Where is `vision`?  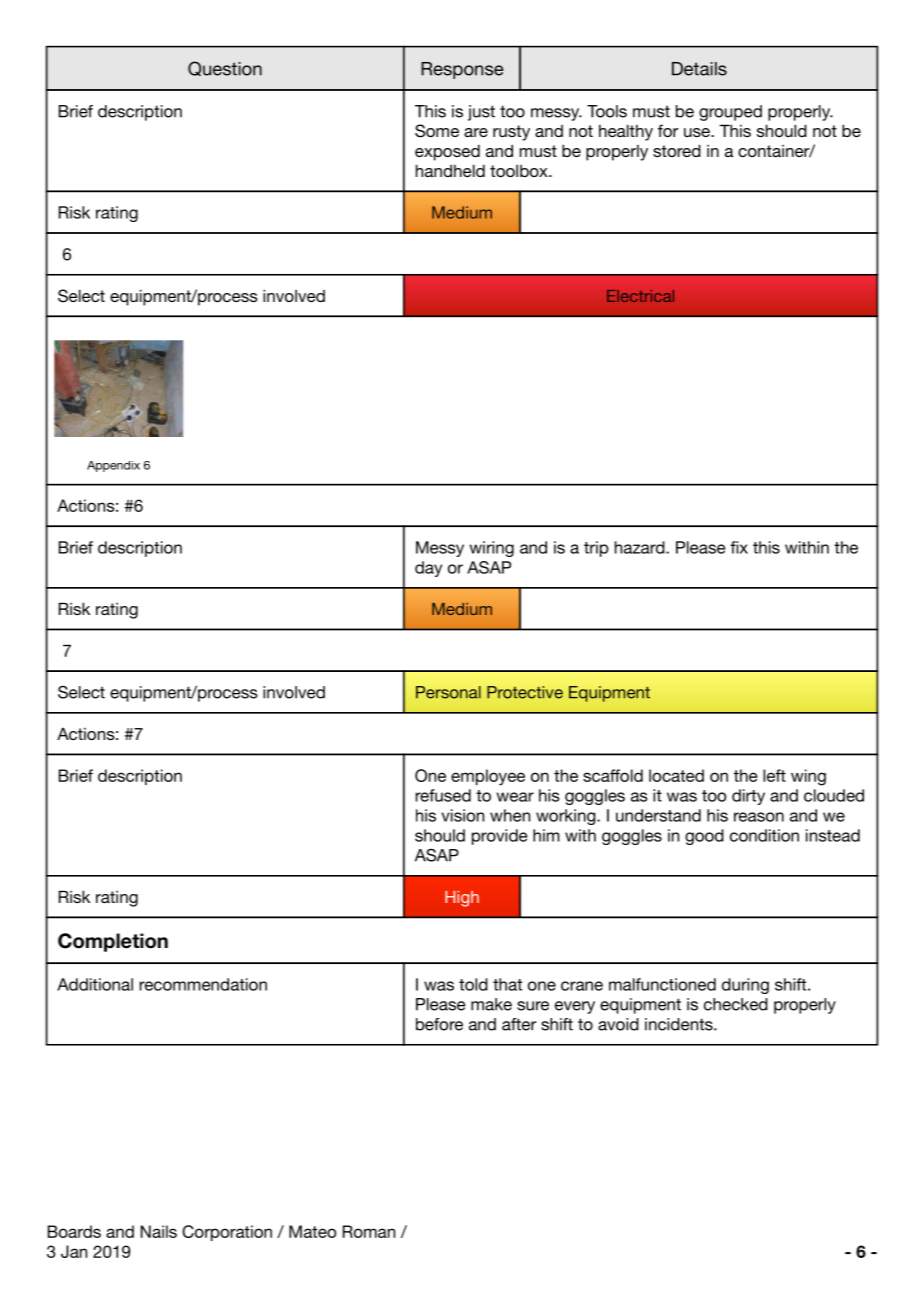 vision is located at coordinates (462, 815).
